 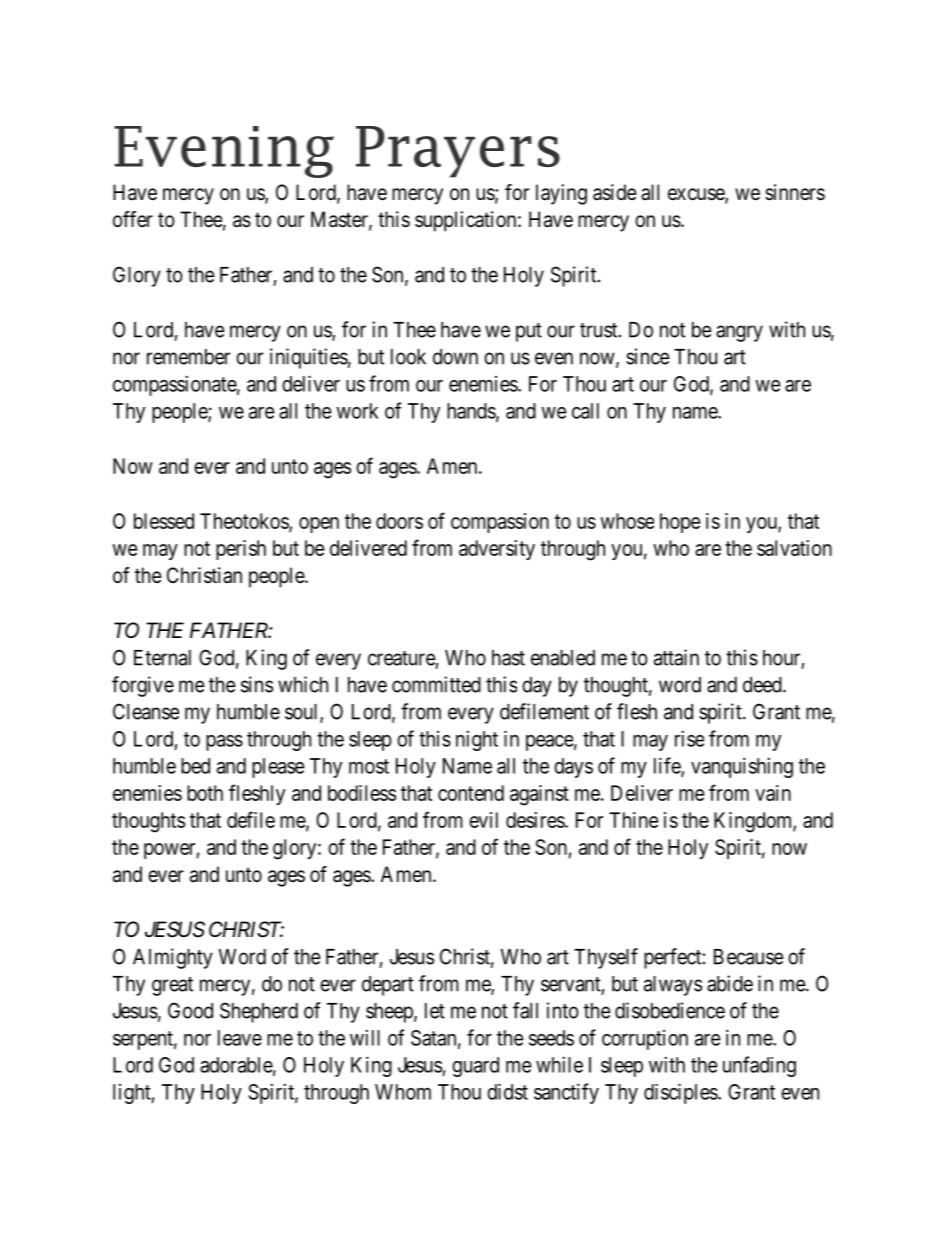 I want to click on excuse, so click(x=697, y=195).
